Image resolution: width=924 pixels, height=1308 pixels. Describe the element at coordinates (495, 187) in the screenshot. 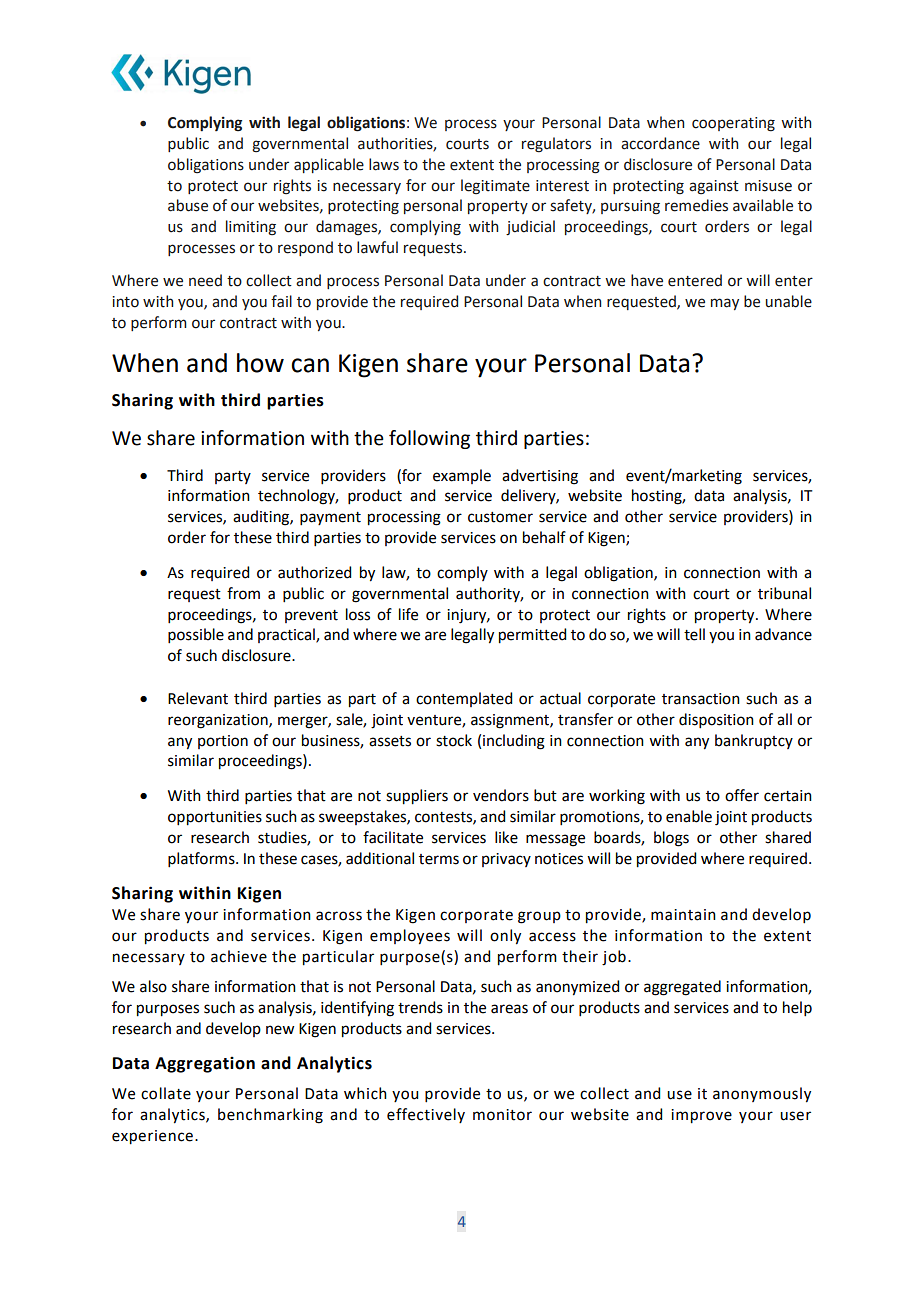

I see `legitimate` at that location.
